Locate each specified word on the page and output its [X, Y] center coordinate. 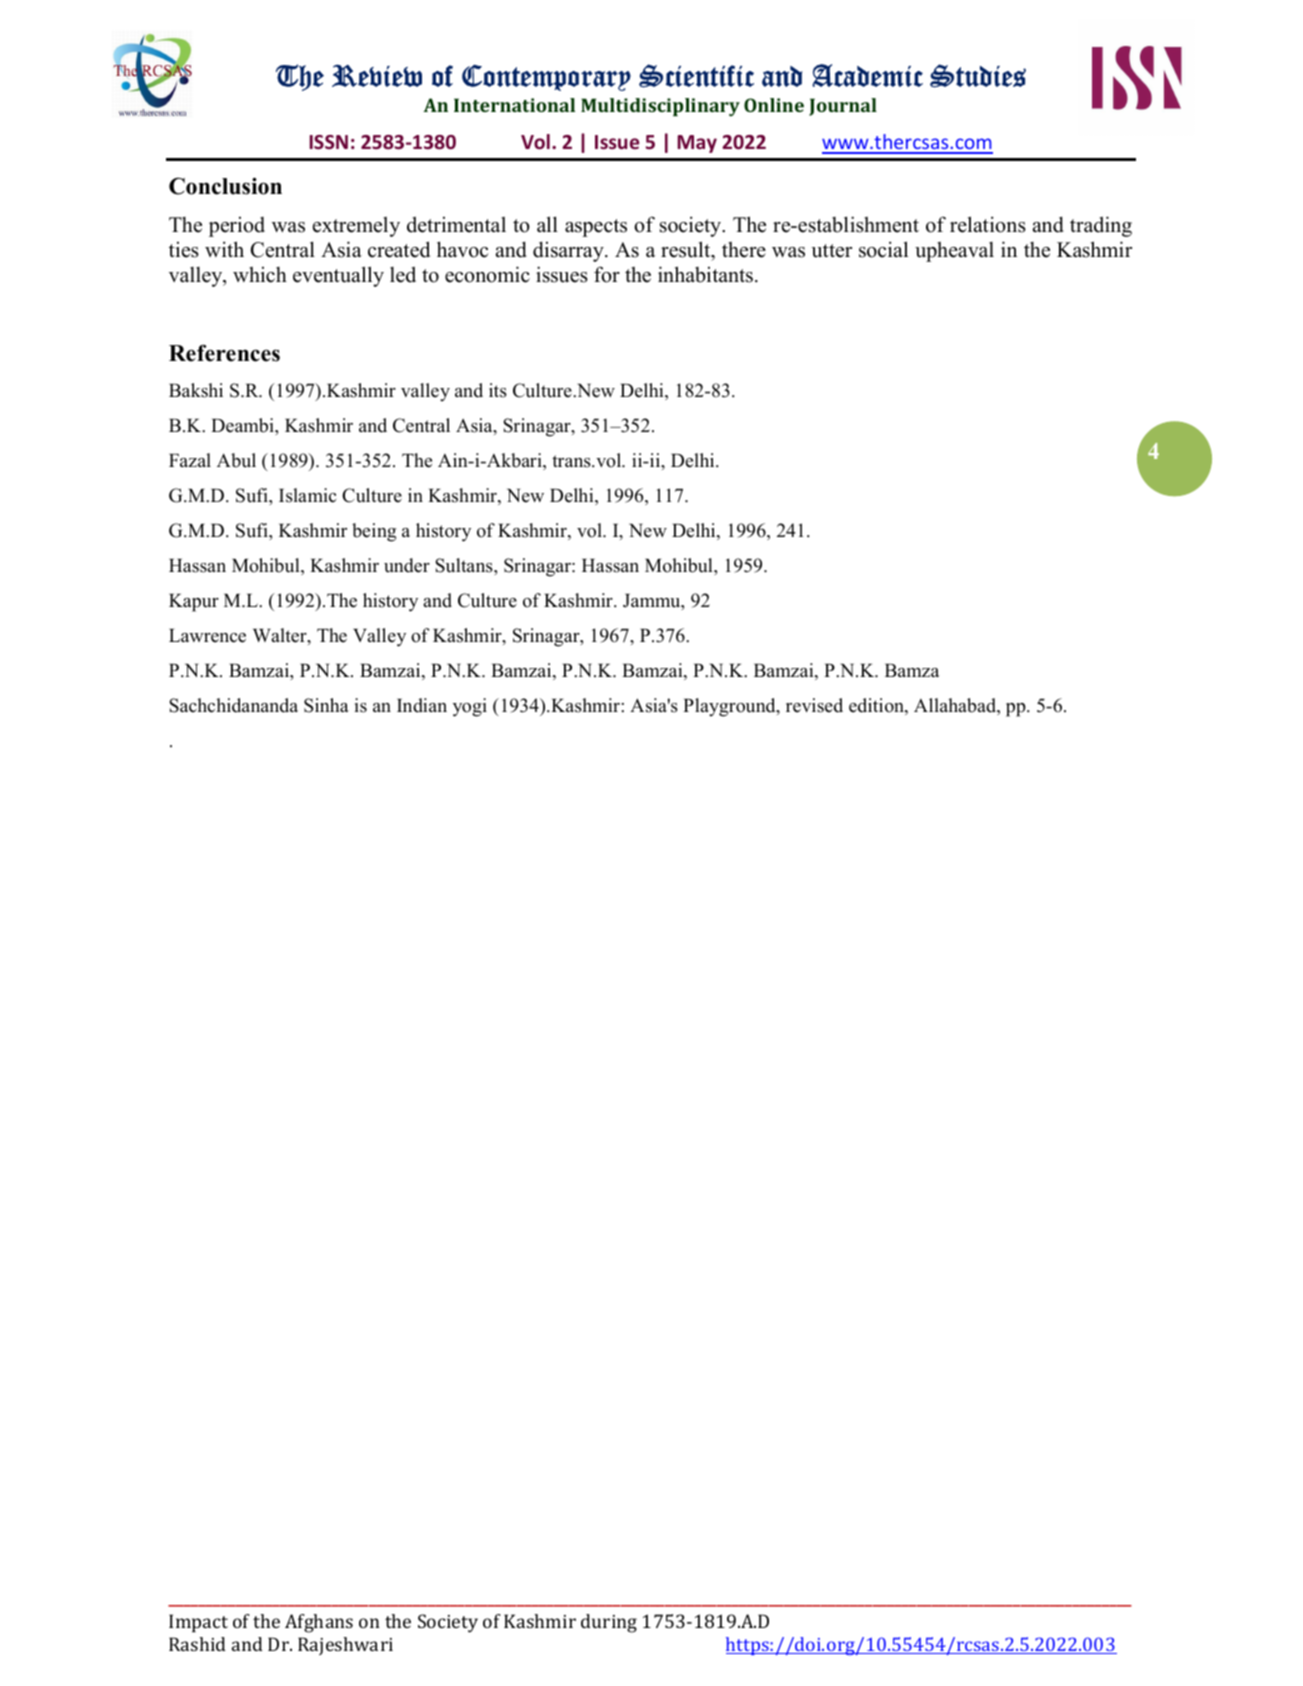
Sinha [326, 705]
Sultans [465, 565]
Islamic [307, 495]
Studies [978, 76]
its [498, 390]
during [609, 1623]
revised [814, 705]
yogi [470, 707]
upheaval [954, 252]
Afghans [319, 1623]
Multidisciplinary [660, 107]
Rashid [197, 1644]
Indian [422, 705]
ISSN [329, 142]
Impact [198, 1623]
